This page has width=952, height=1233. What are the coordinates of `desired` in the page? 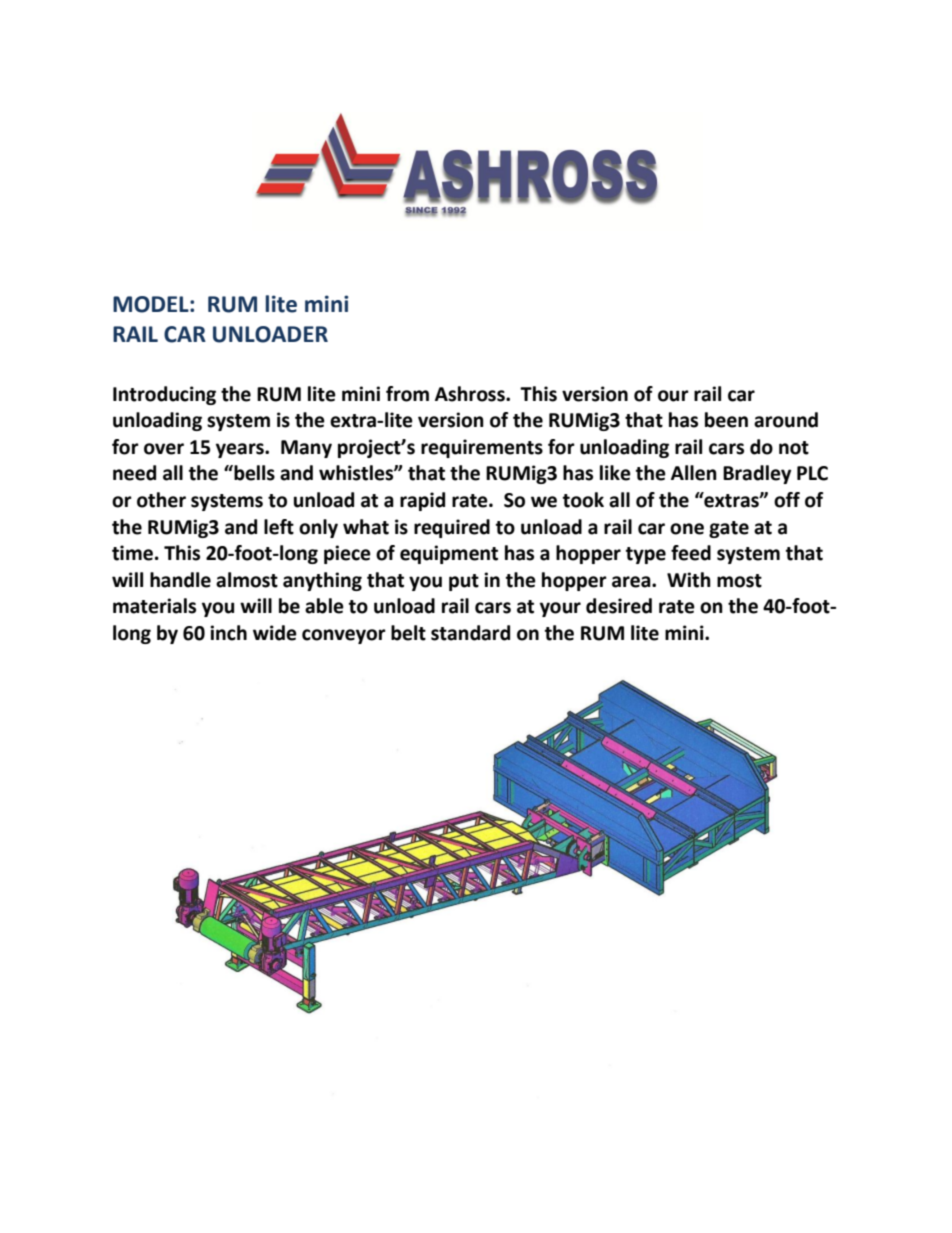 It's located at (619, 606).
